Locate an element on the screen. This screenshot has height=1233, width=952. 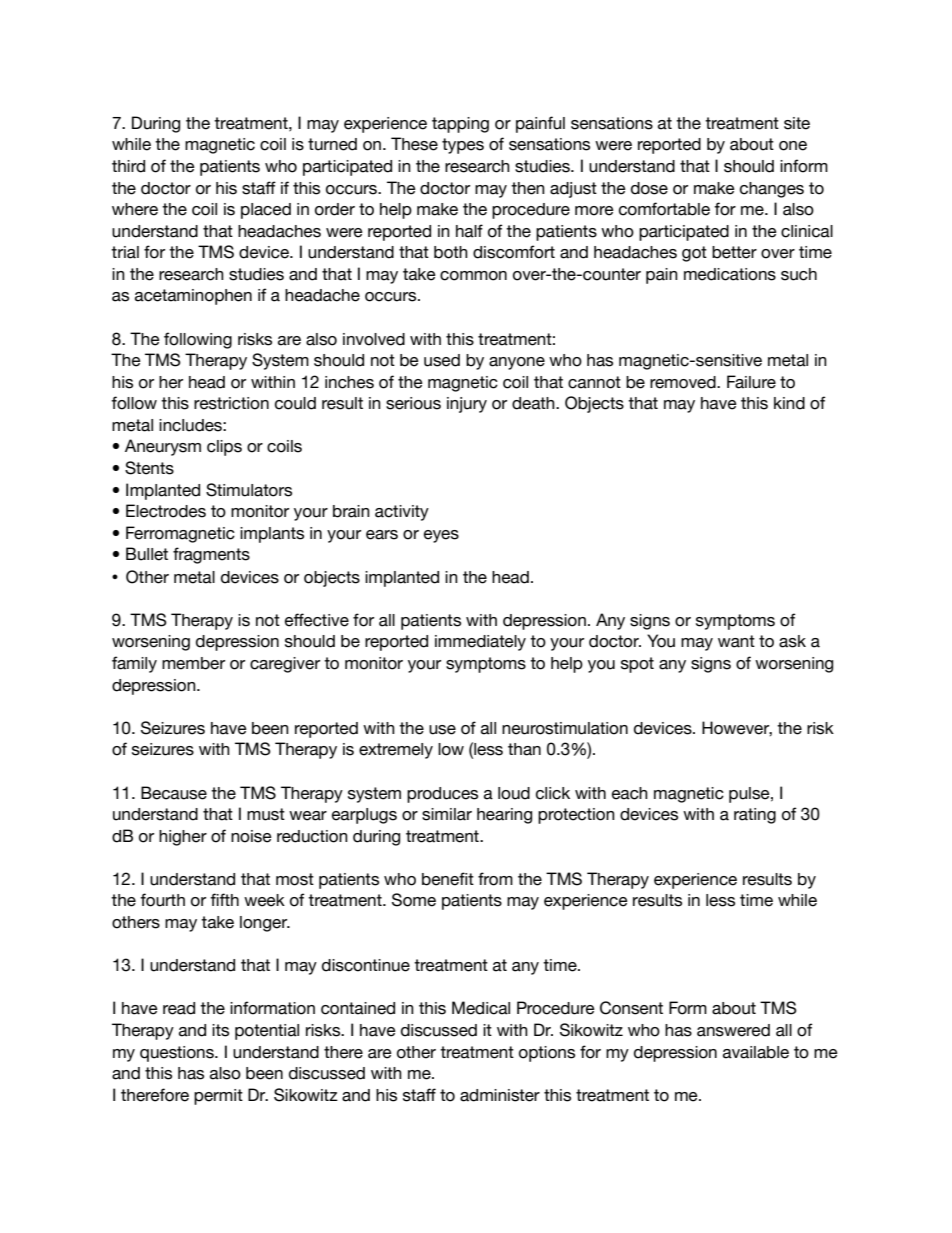
changes is located at coordinates (772, 190).
